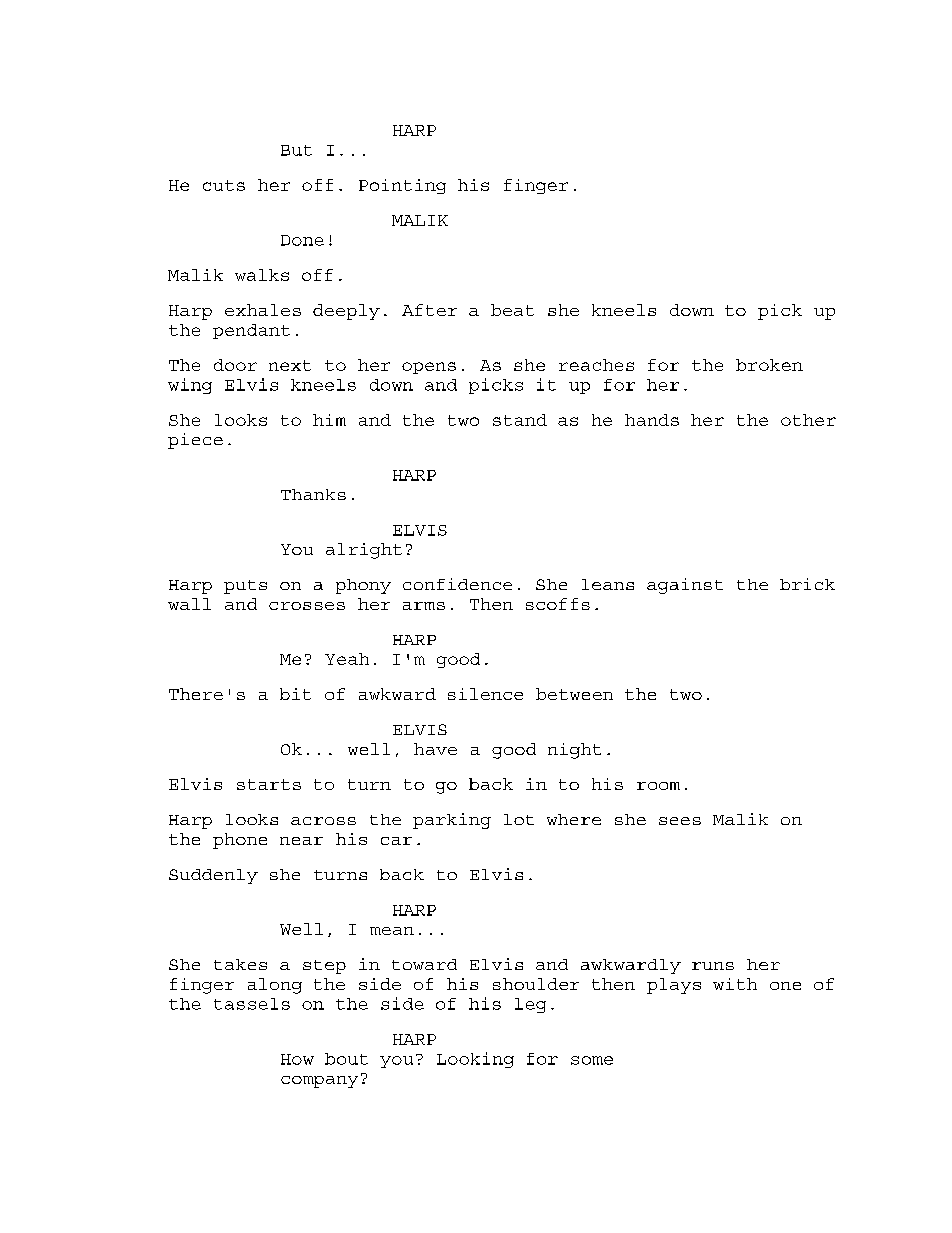  I want to click on Pointing, so click(402, 186).
